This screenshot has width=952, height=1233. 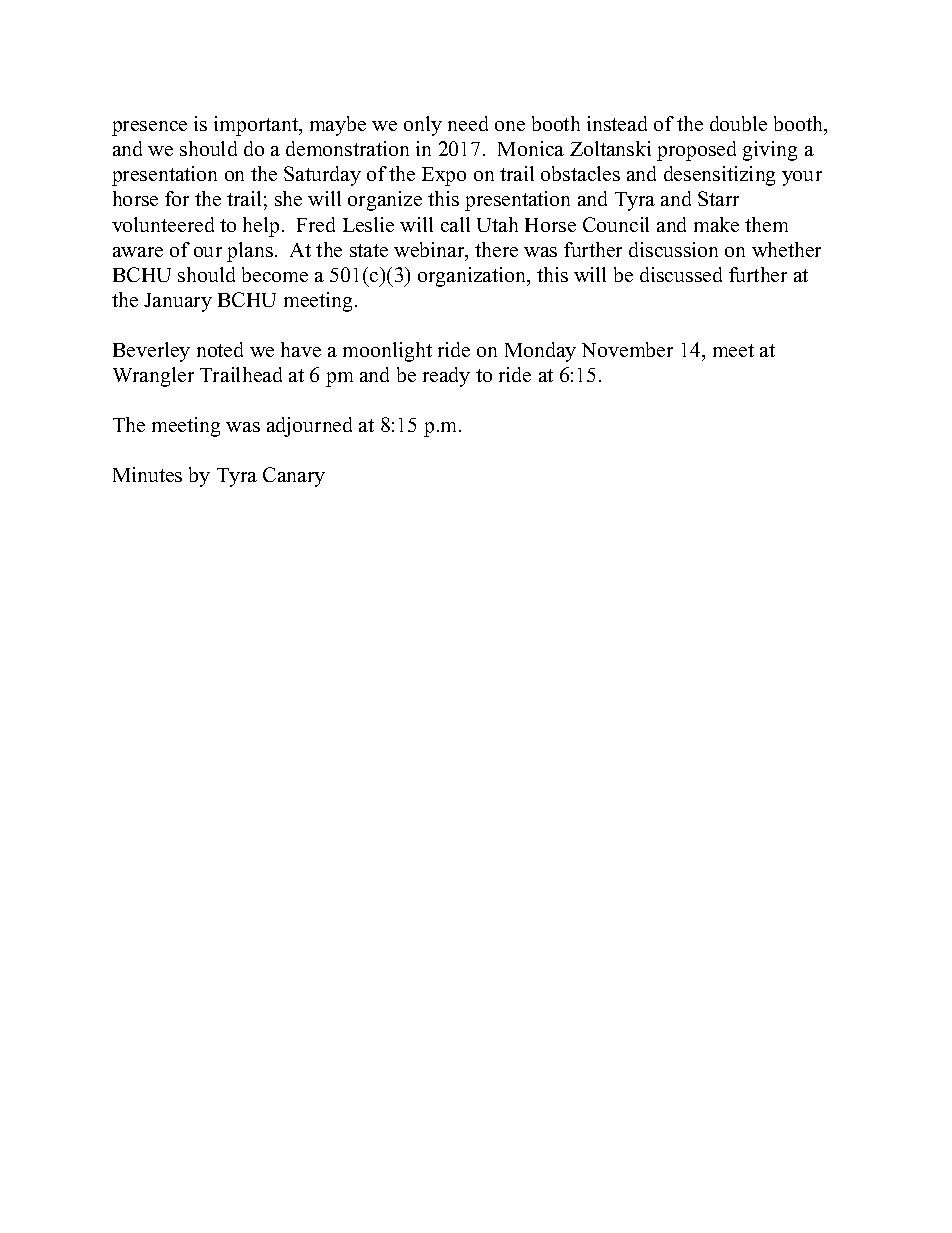 I want to click on November, so click(x=627, y=349).
